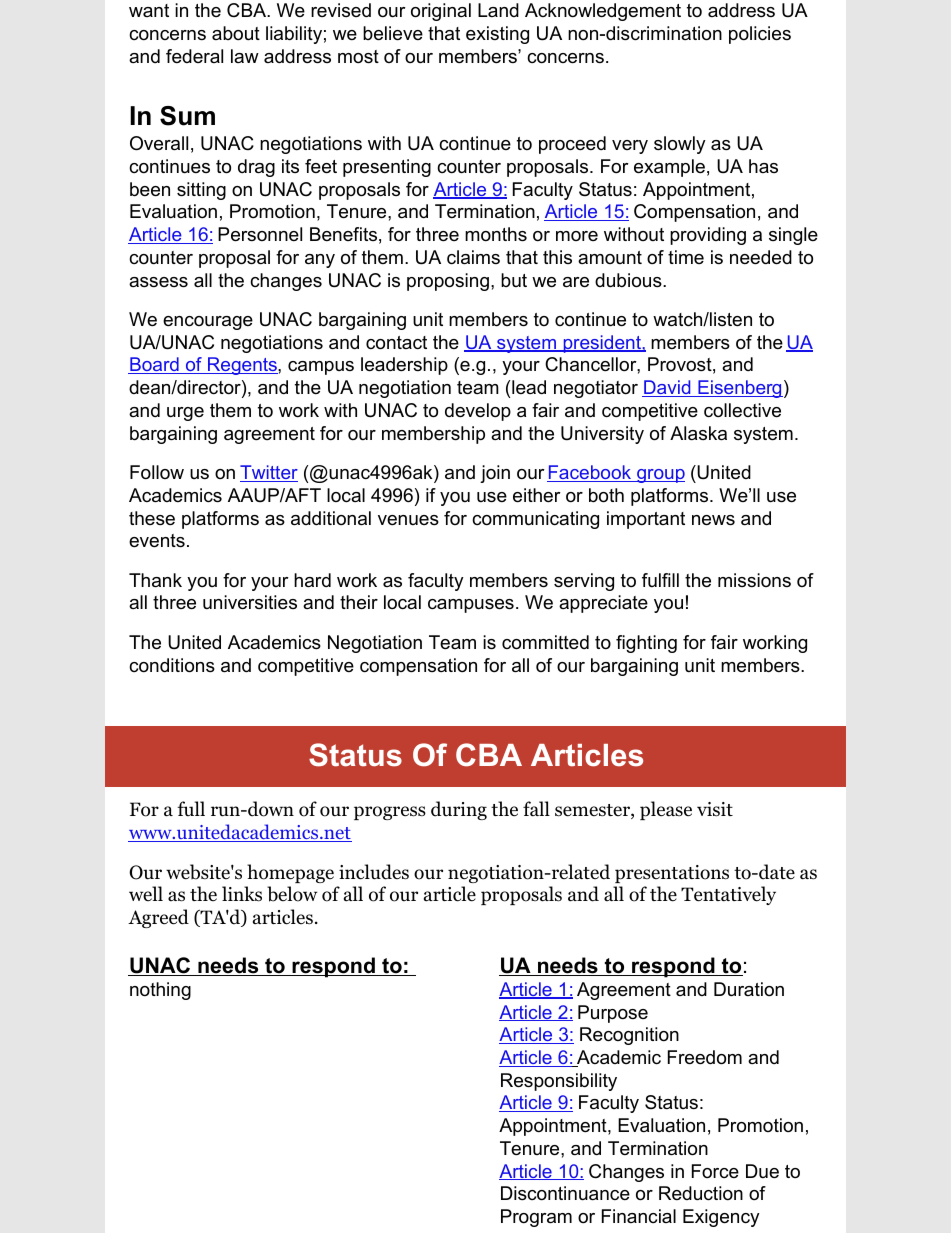 This screenshot has height=1233, width=952. I want to click on during, so click(459, 810).
